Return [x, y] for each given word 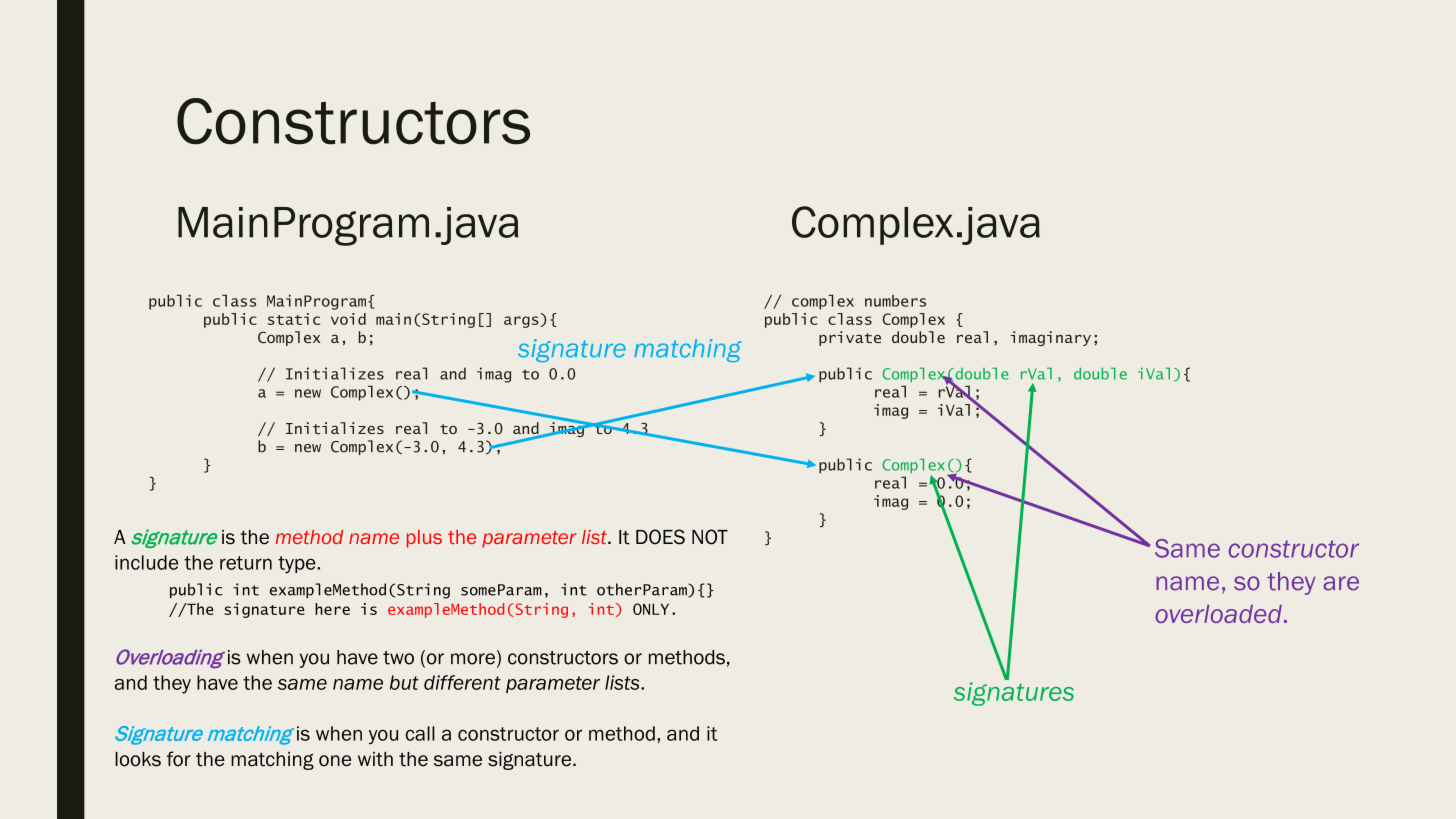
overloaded [1218, 614]
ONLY [651, 609]
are [1341, 583]
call [420, 733]
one [335, 761]
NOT [710, 537]
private [850, 338]
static [294, 319]
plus [424, 539]
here [332, 609]
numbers [895, 301]
